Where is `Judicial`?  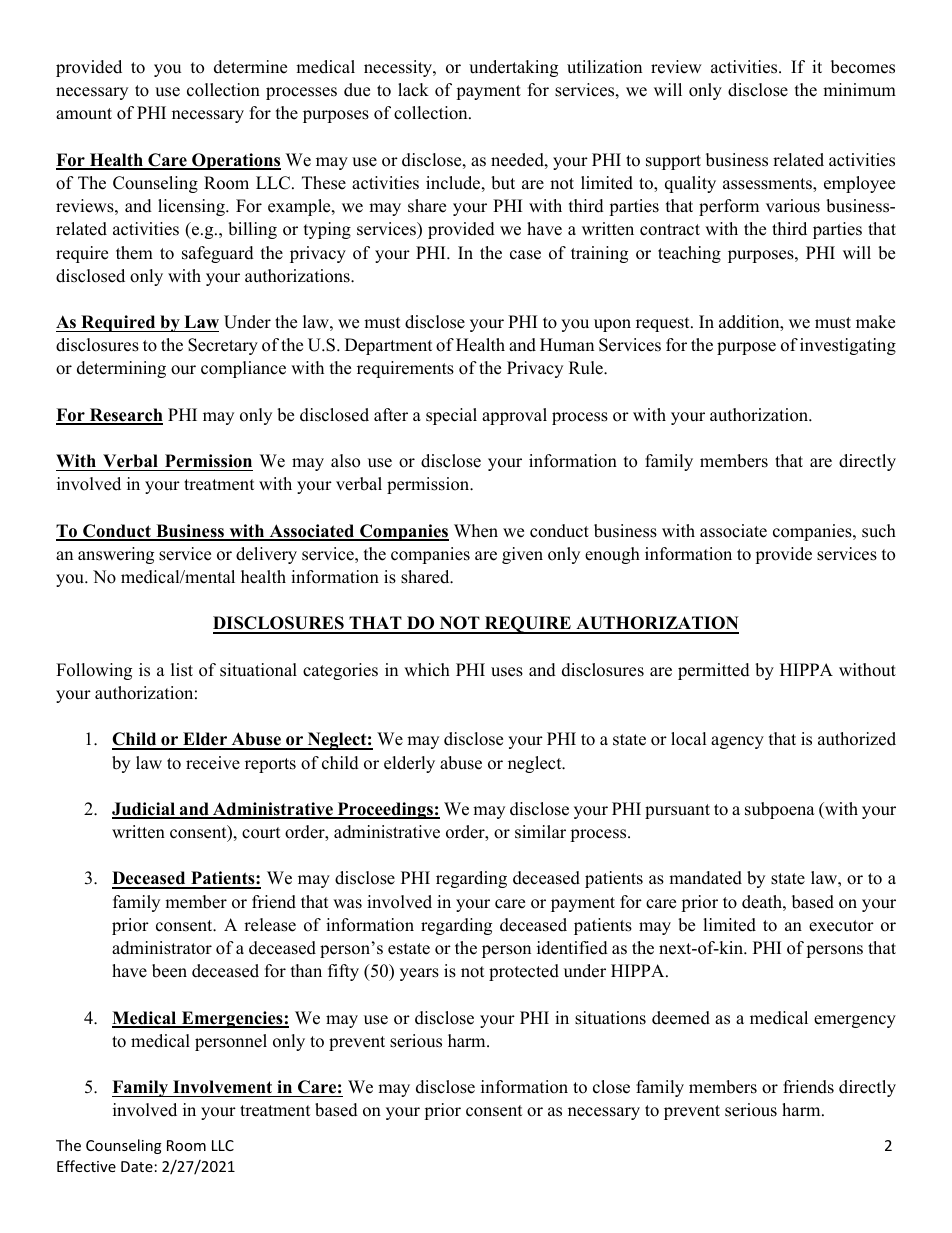 Judicial is located at coordinates (145, 810).
